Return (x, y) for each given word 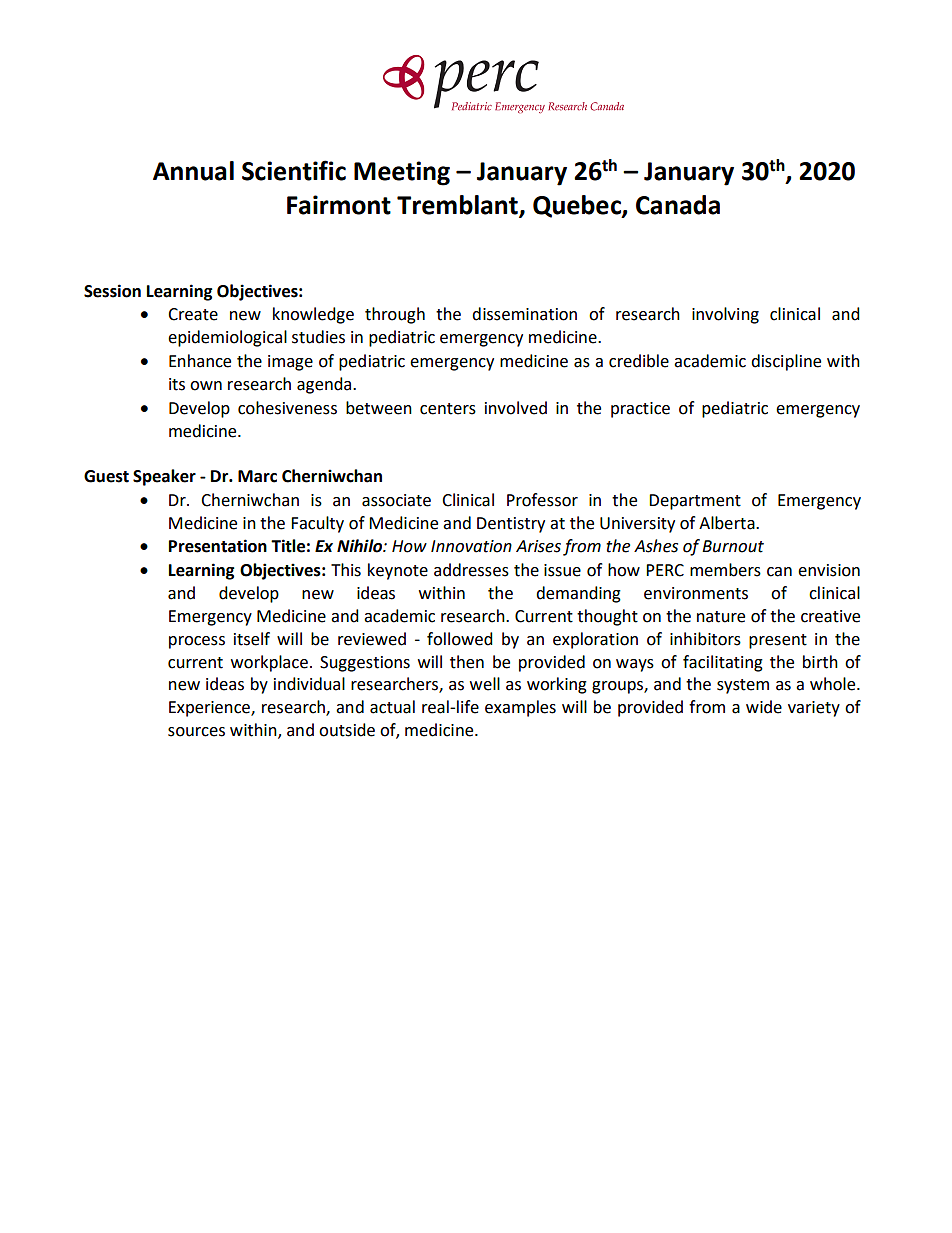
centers (448, 409)
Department (695, 502)
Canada (678, 205)
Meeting (402, 173)
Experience (210, 709)
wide (764, 707)
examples (520, 708)
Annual (193, 171)
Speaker (164, 477)
